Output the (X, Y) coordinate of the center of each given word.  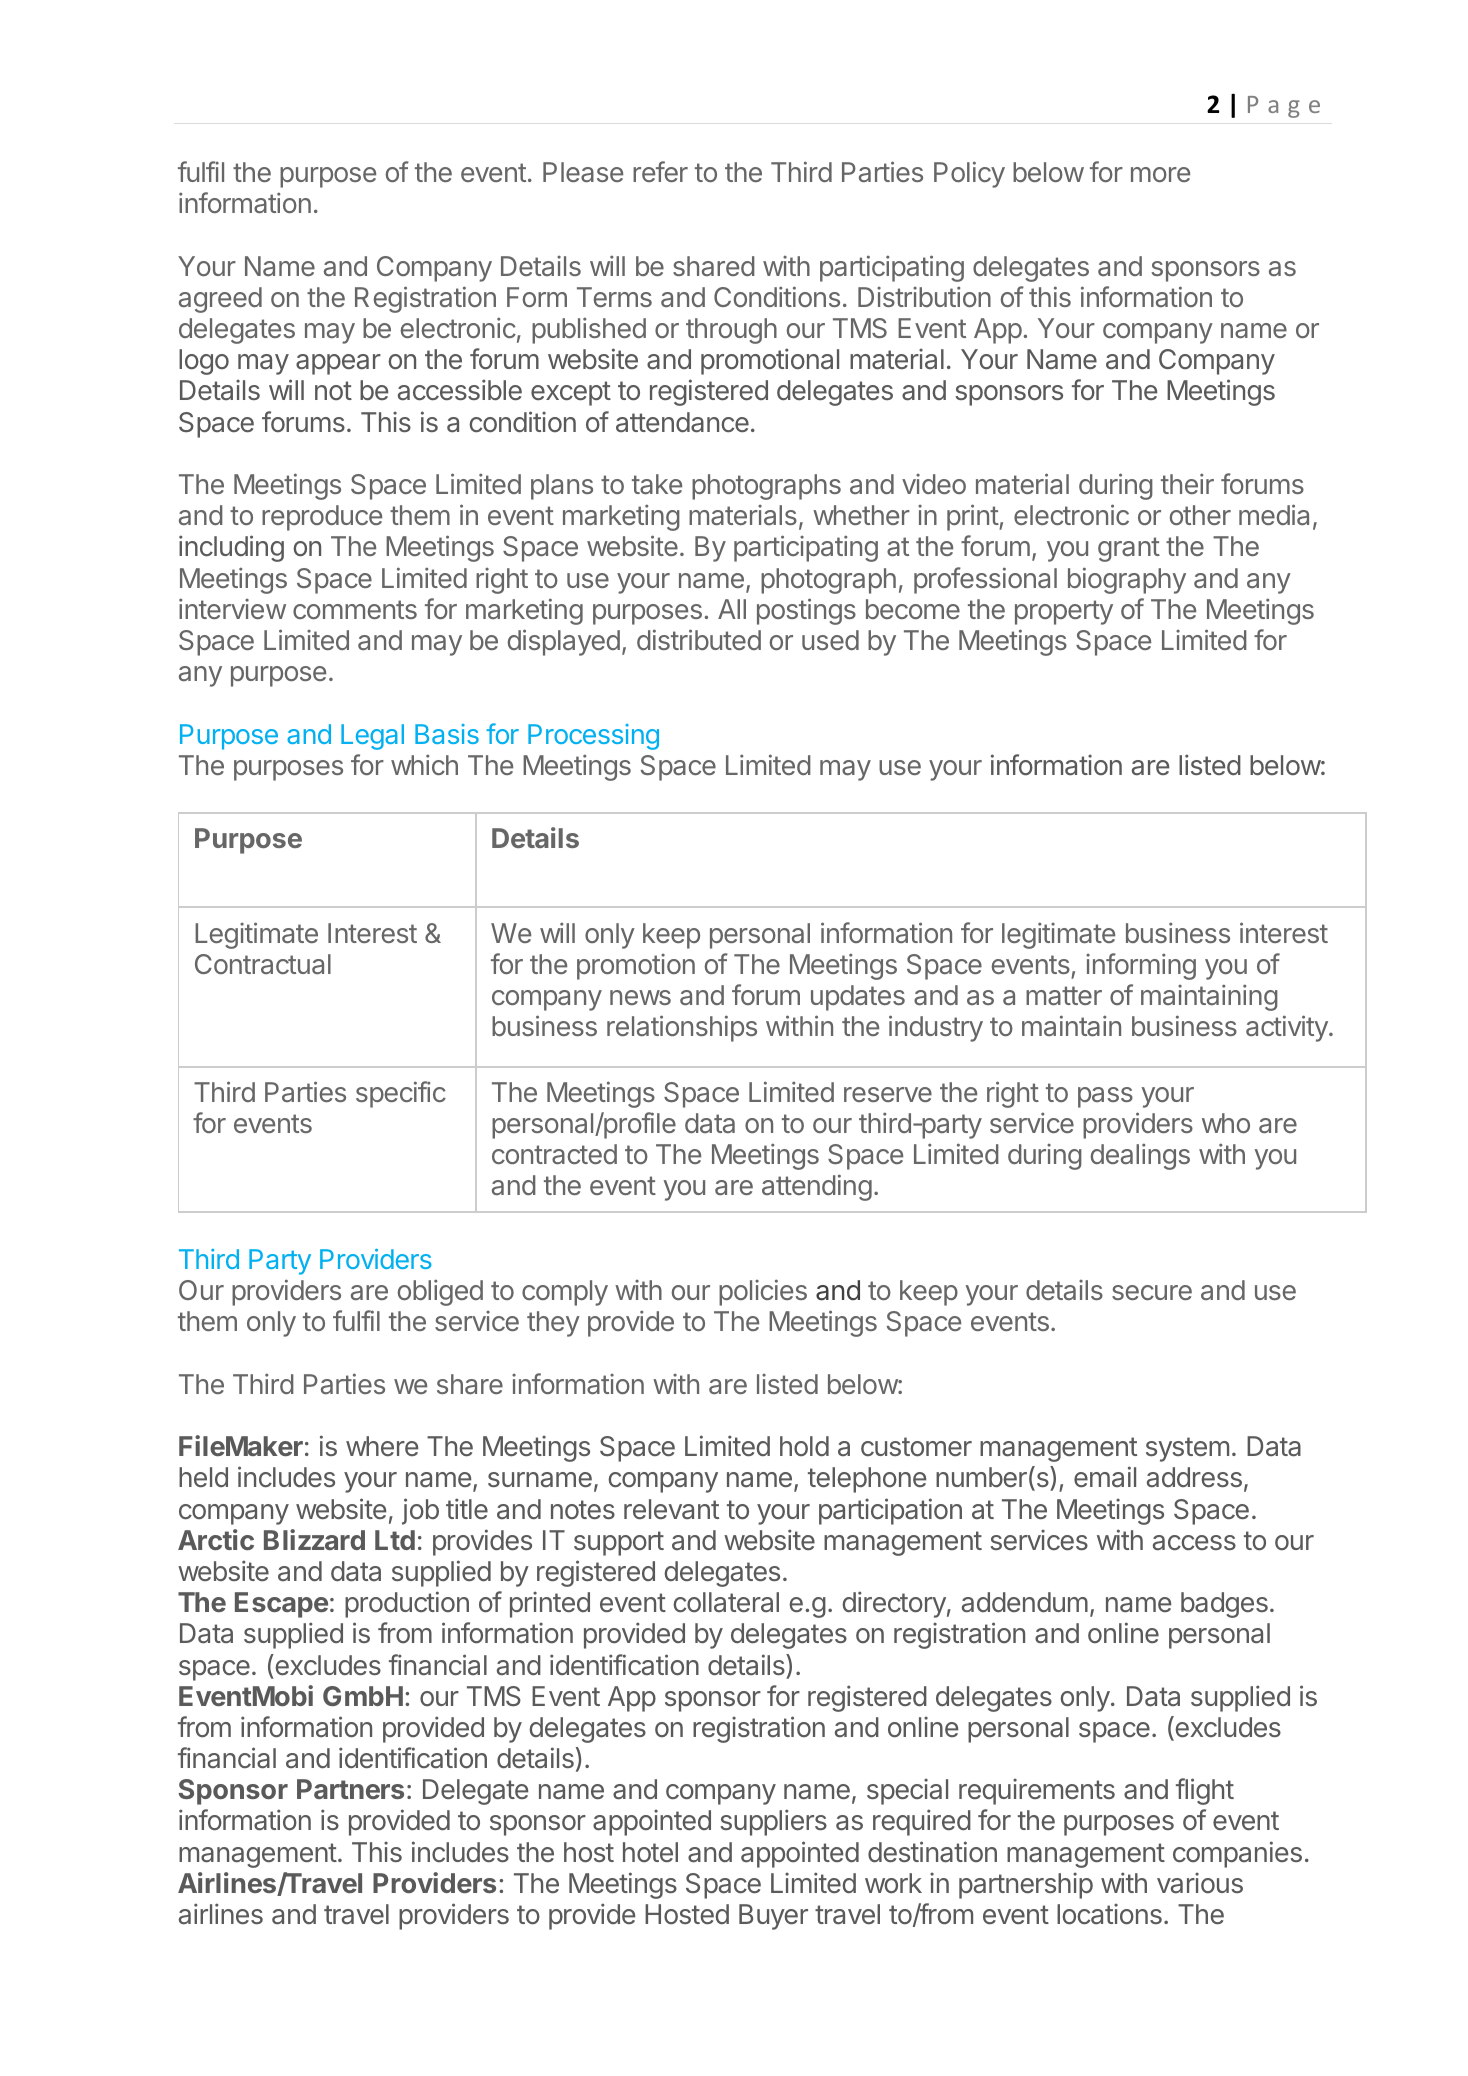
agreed (220, 300)
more (1160, 174)
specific (401, 1094)
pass (1105, 1097)
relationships (682, 1028)
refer (660, 171)
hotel (650, 1852)
